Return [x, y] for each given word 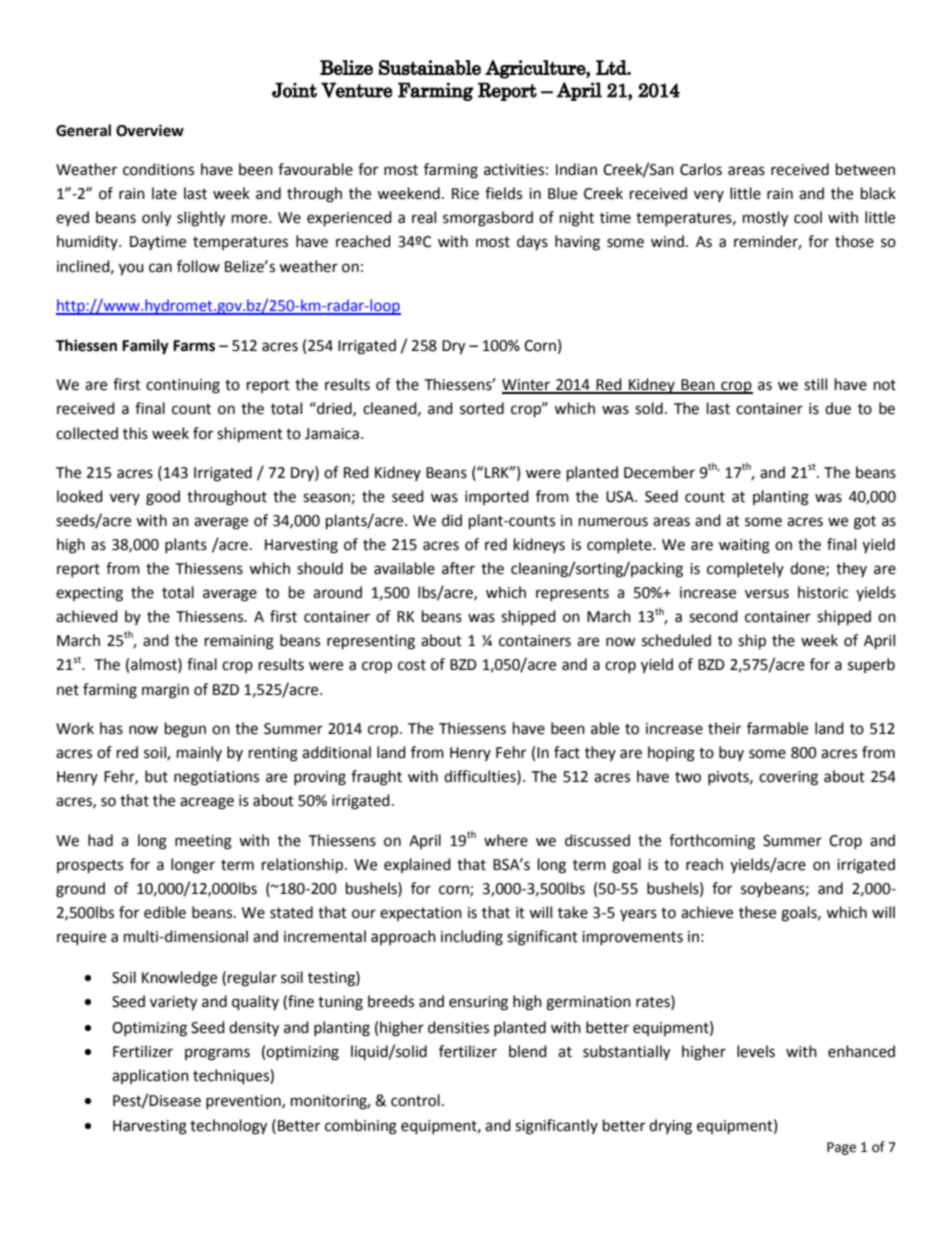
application [150, 1076]
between [865, 169]
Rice [465, 194]
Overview [150, 130]
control [415, 1100]
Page [841, 1148]
